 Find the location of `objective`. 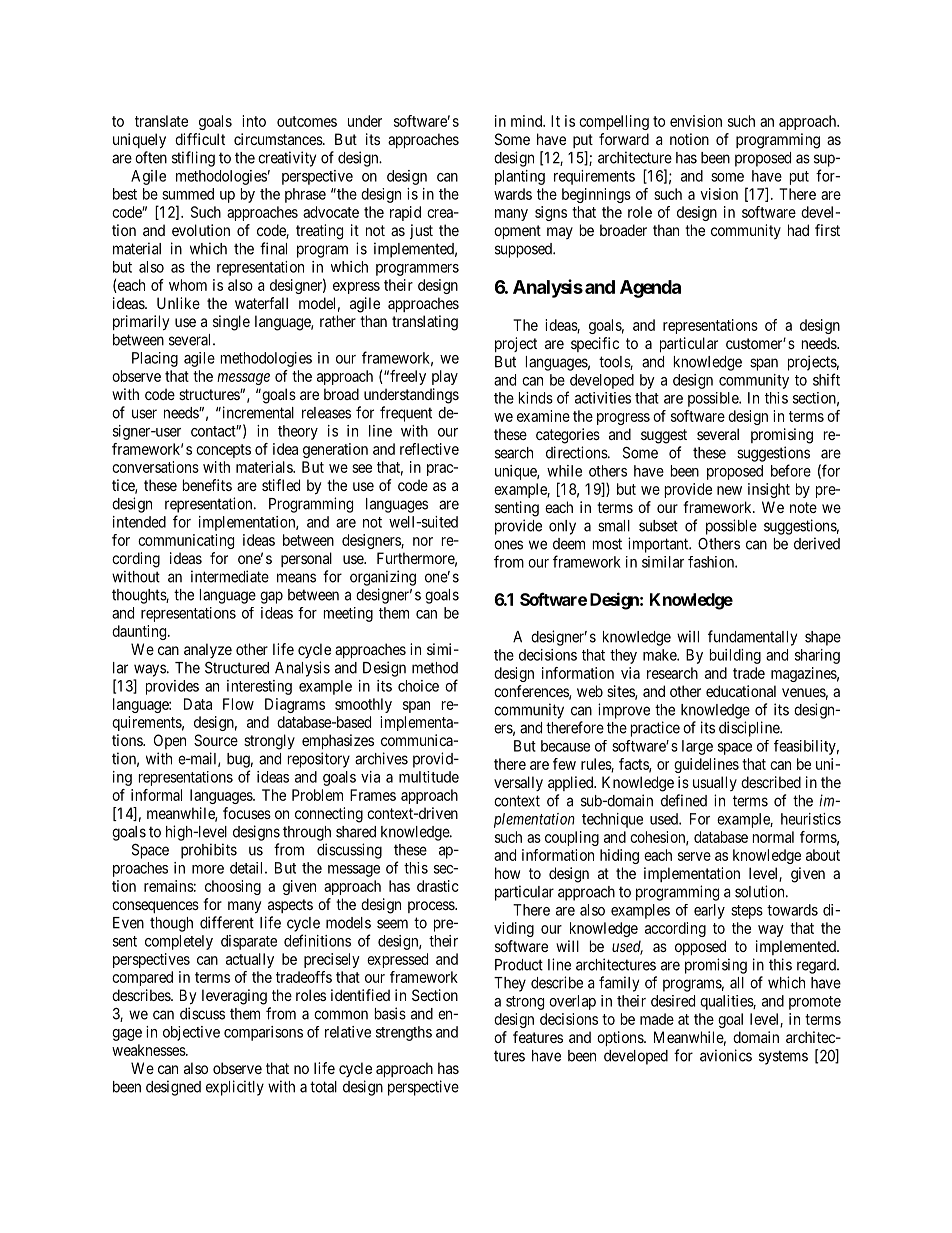

objective is located at coordinates (191, 1033).
